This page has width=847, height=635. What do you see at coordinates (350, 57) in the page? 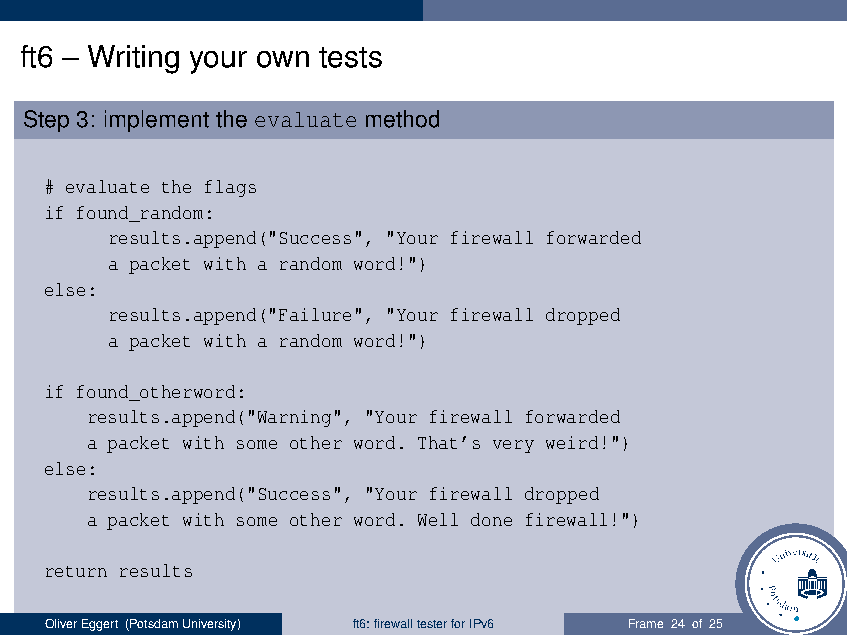
I see `tests` at bounding box center [350, 57].
